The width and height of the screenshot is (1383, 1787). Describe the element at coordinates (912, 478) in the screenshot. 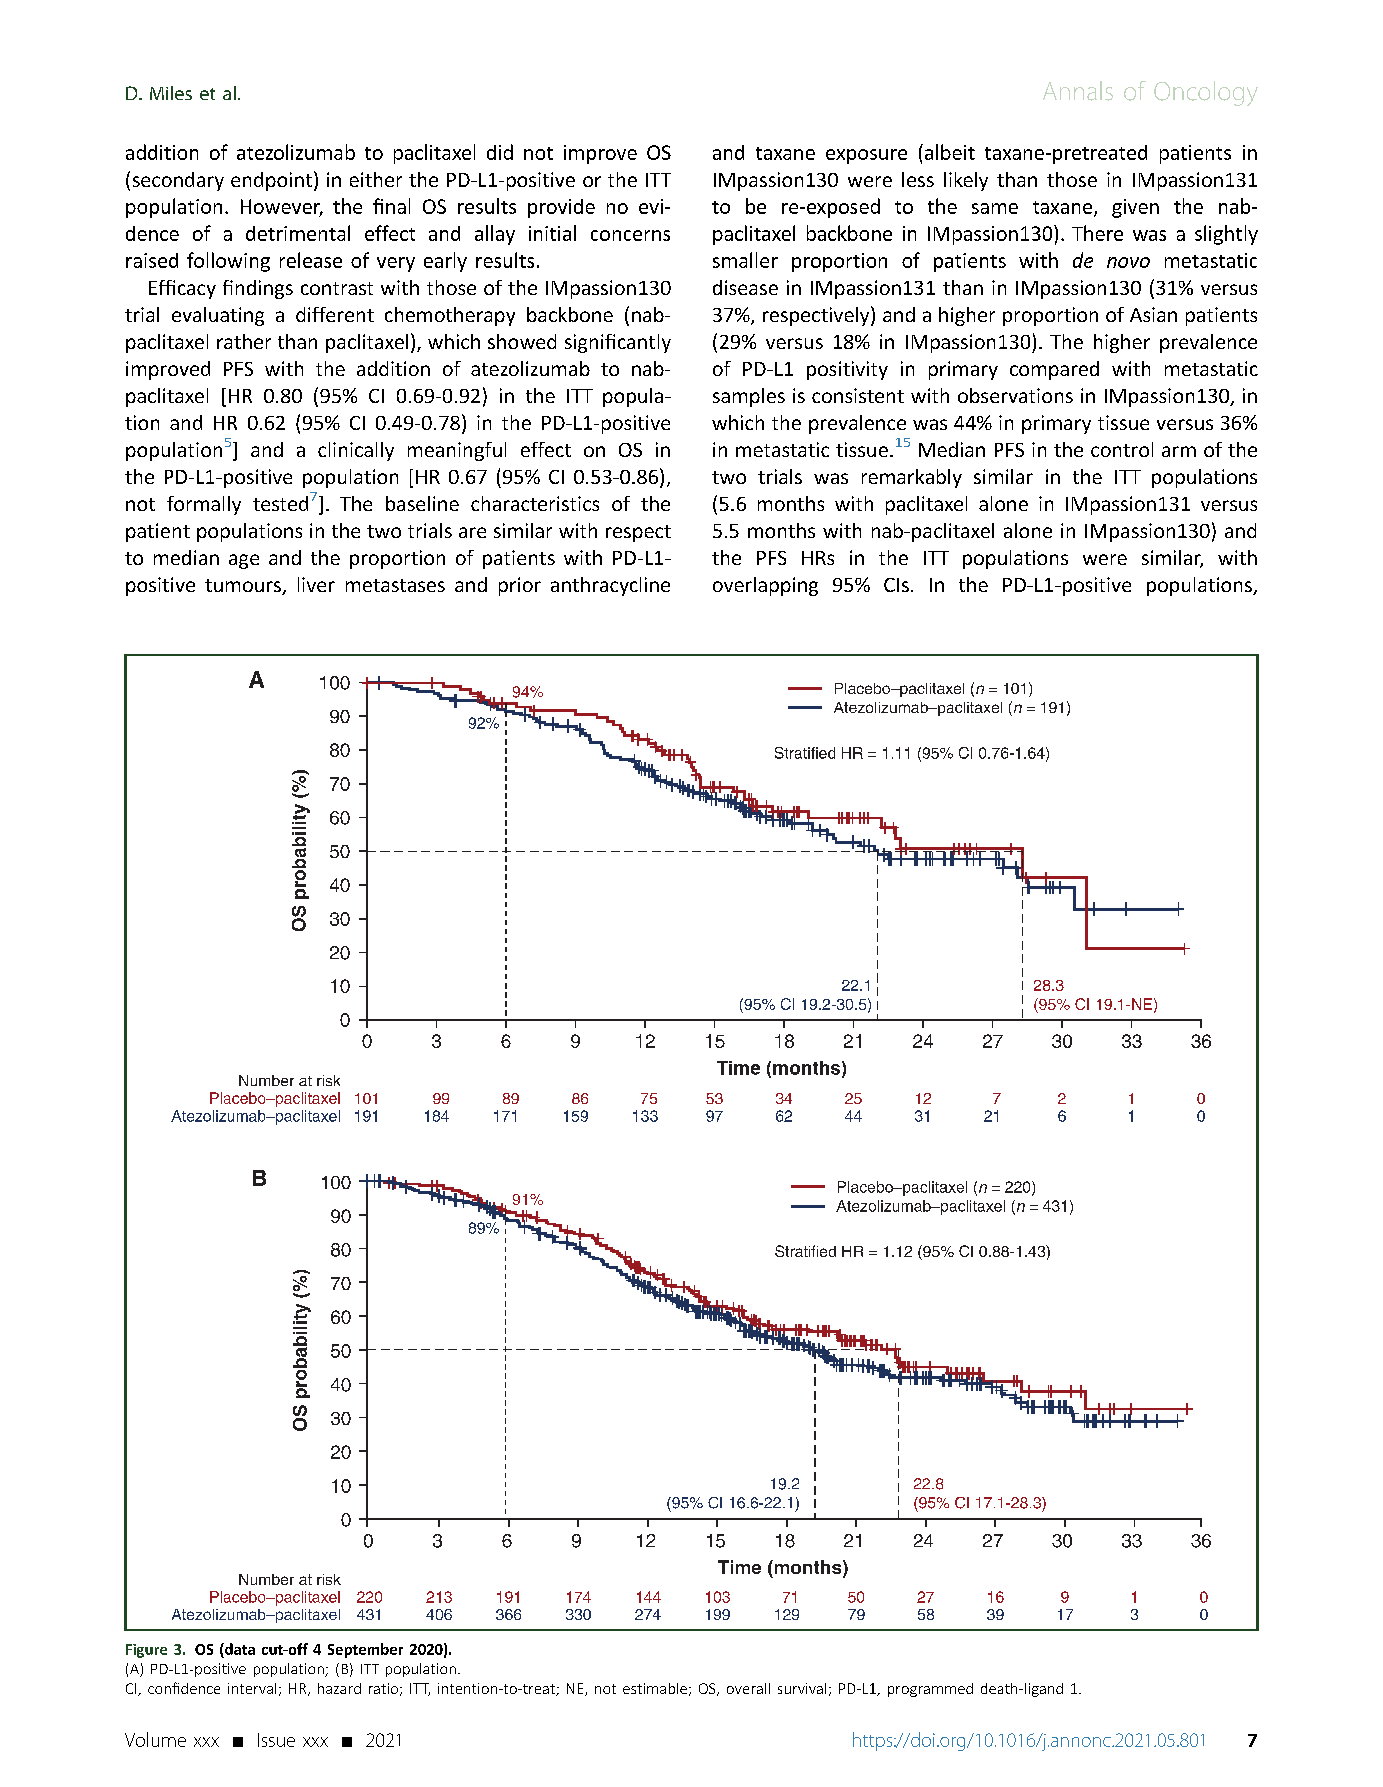

I see `remarkably` at that location.
